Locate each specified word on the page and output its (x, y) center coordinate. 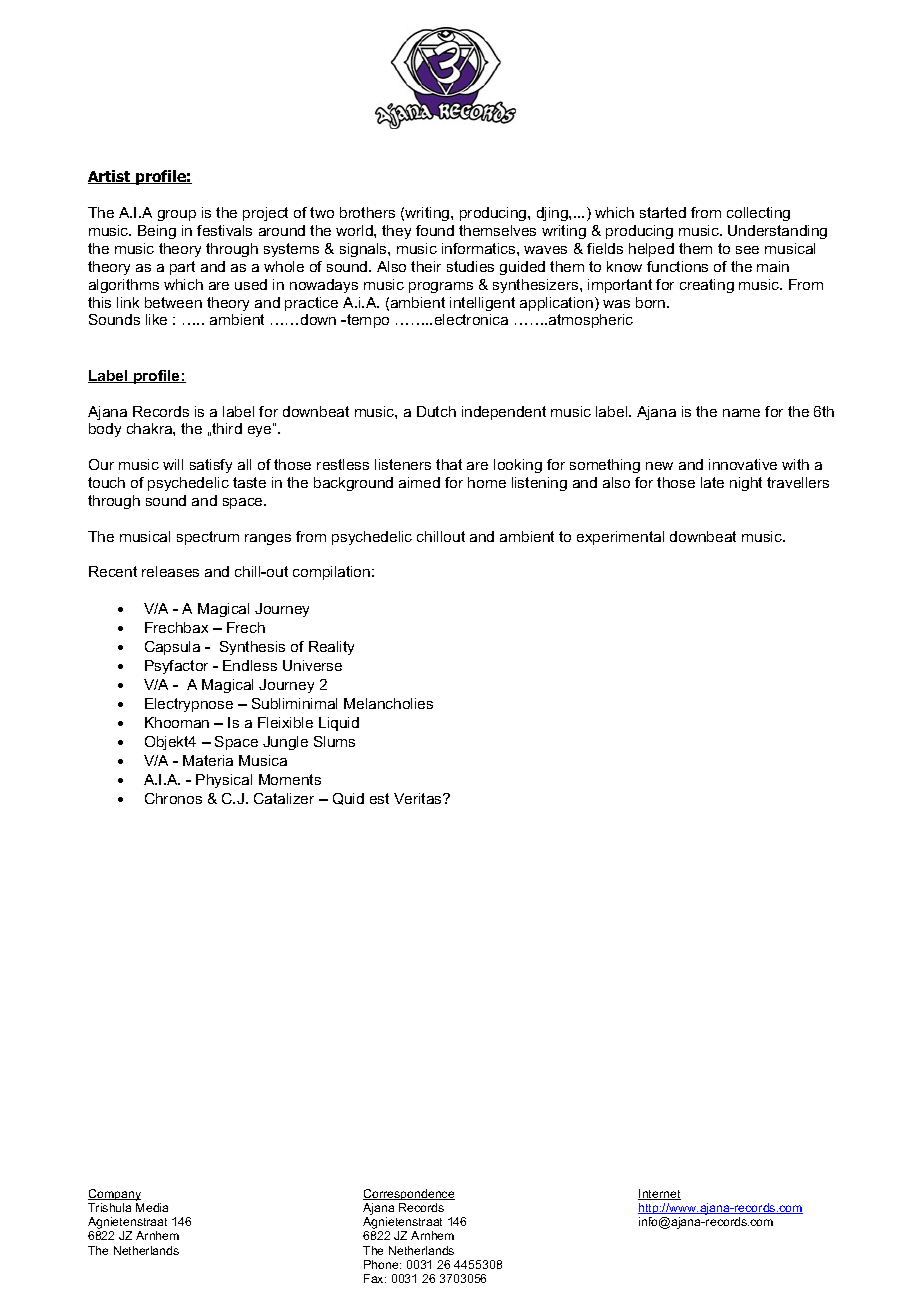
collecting (758, 214)
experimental (620, 538)
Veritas (419, 798)
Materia (208, 760)
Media (152, 1207)
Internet (659, 1194)
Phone (382, 1264)
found (435, 230)
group (177, 215)
